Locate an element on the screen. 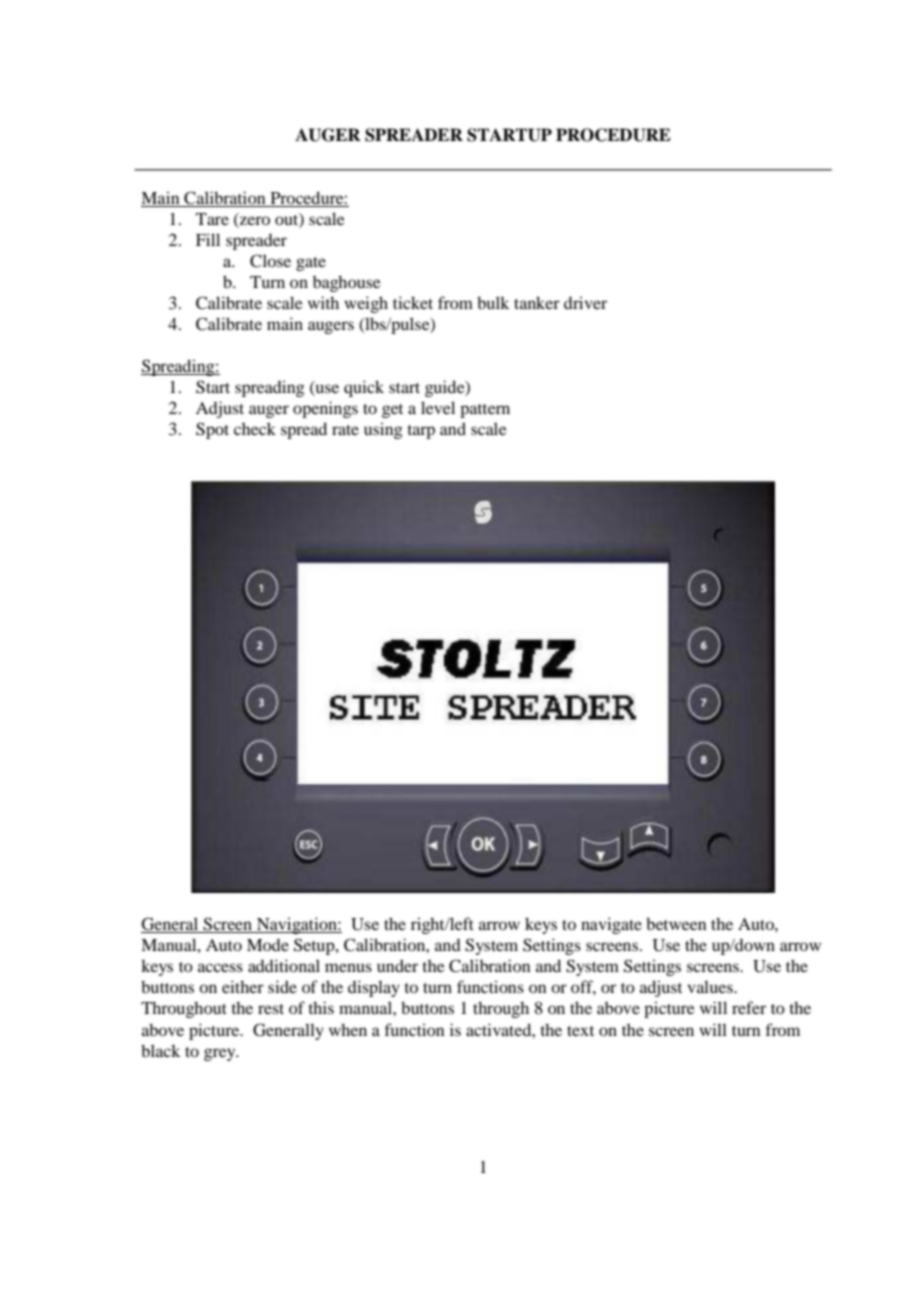 The height and width of the screenshot is (1308, 924). bulk is located at coordinates (493, 302).
